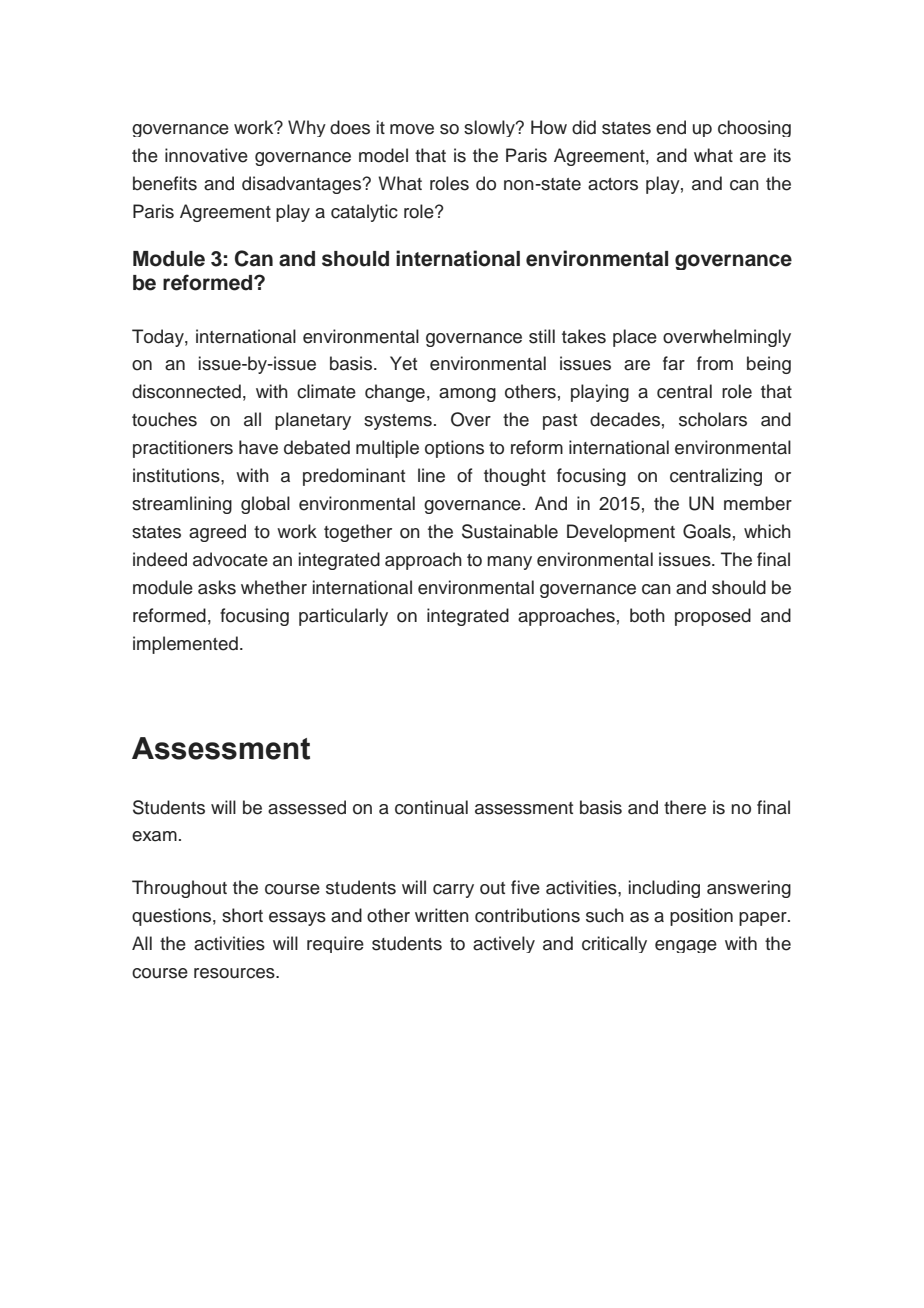  I want to click on many, so click(509, 563).
